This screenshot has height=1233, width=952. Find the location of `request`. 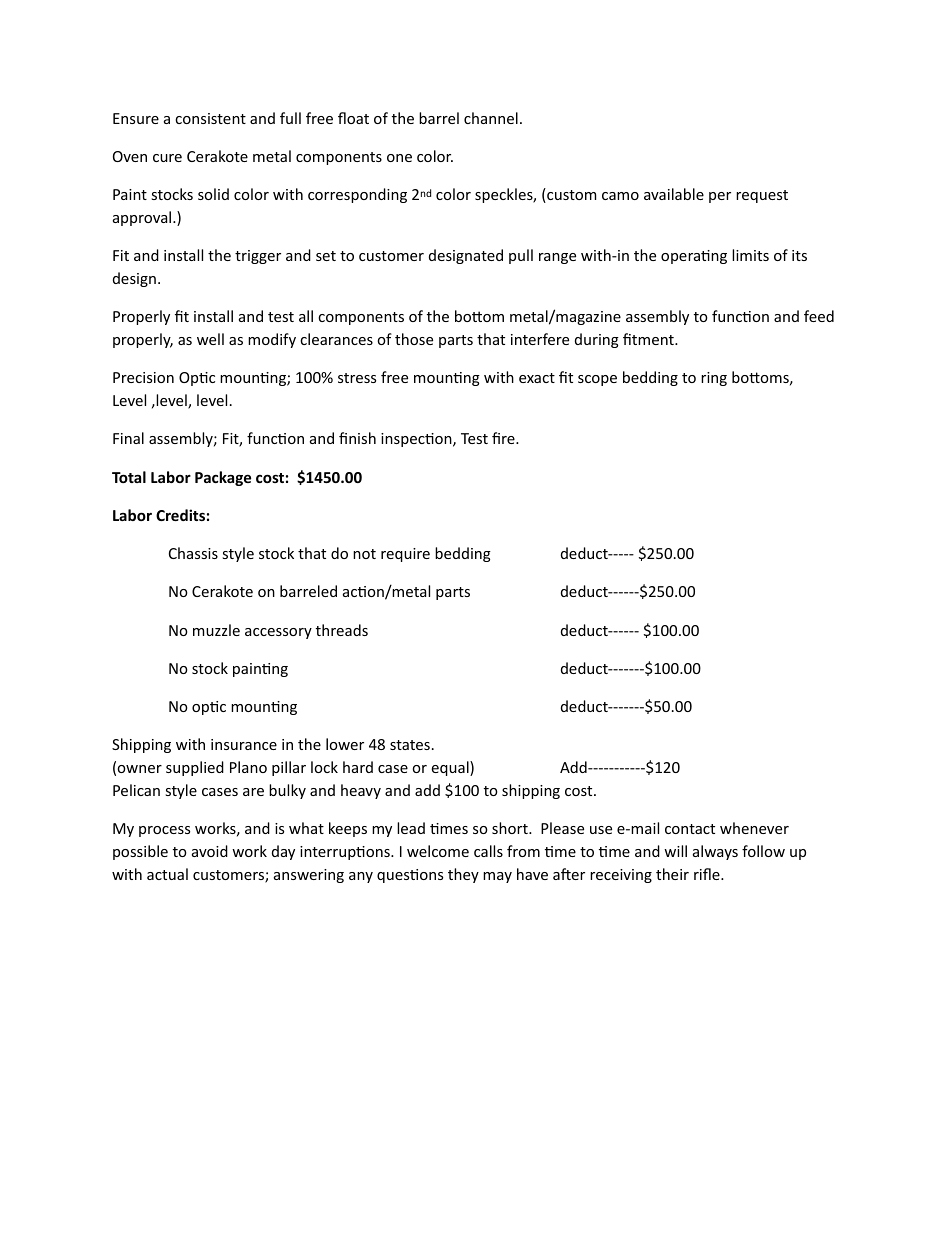

request is located at coordinates (762, 196).
